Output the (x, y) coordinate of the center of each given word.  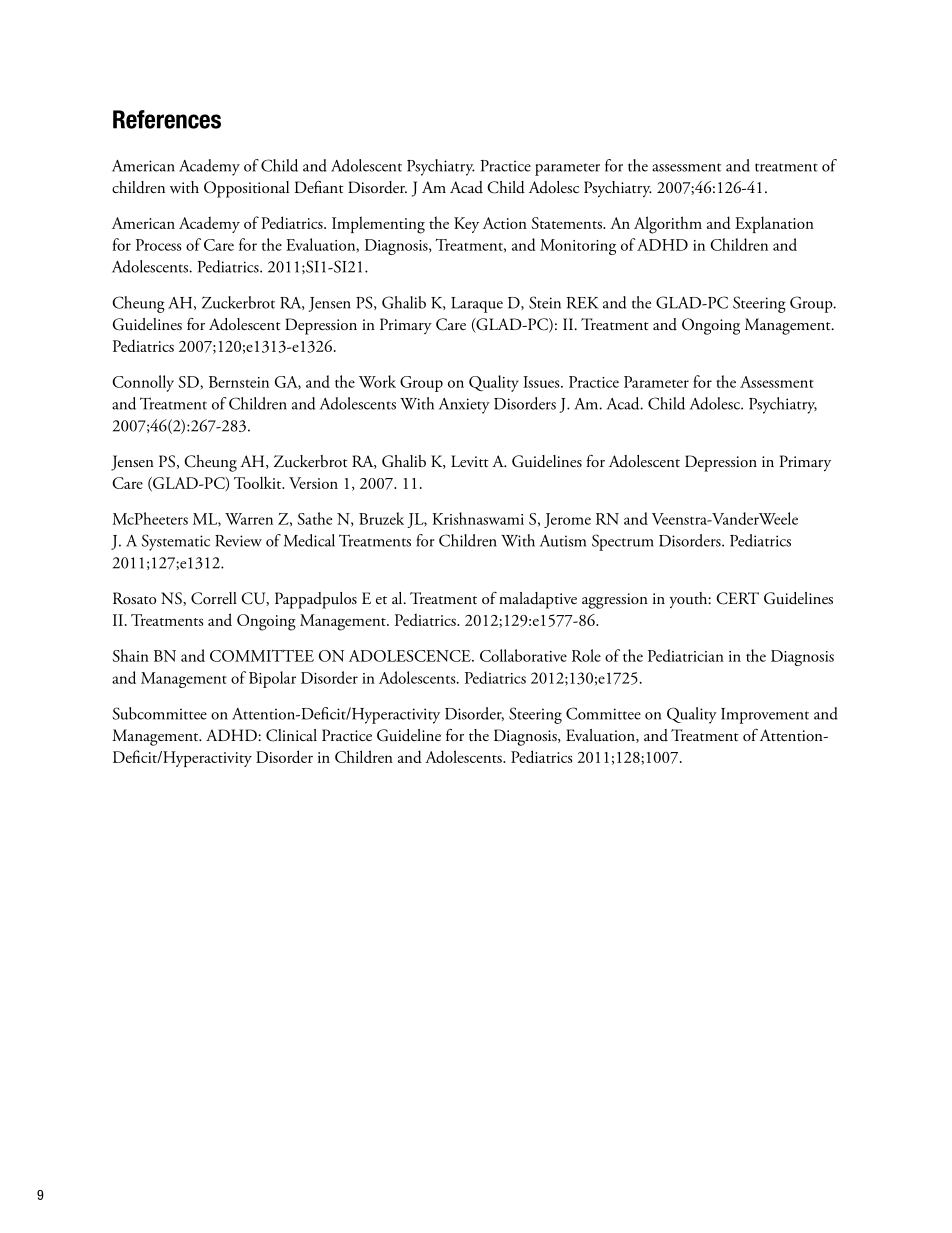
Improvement (765, 716)
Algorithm (668, 225)
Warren (249, 519)
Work (377, 381)
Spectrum (623, 542)
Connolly (143, 383)
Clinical (291, 735)
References (167, 119)
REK (582, 303)
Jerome (567, 520)
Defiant (319, 187)
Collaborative (523, 655)
